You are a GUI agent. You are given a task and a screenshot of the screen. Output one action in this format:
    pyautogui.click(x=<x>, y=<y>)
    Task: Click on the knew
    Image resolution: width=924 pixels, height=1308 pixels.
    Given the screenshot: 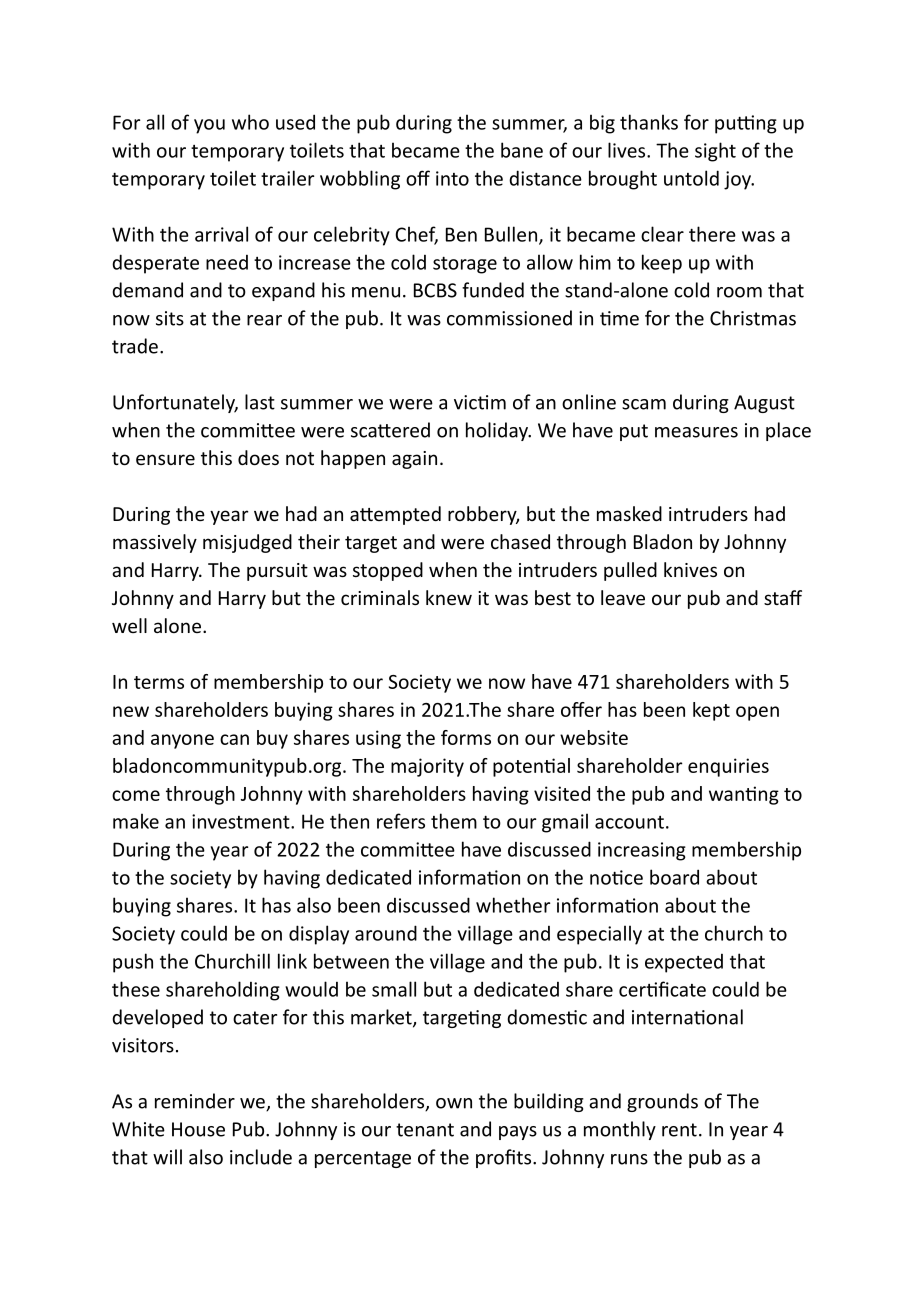 What is the action you would take?
    pyautogui.click(x=449, y=597)
